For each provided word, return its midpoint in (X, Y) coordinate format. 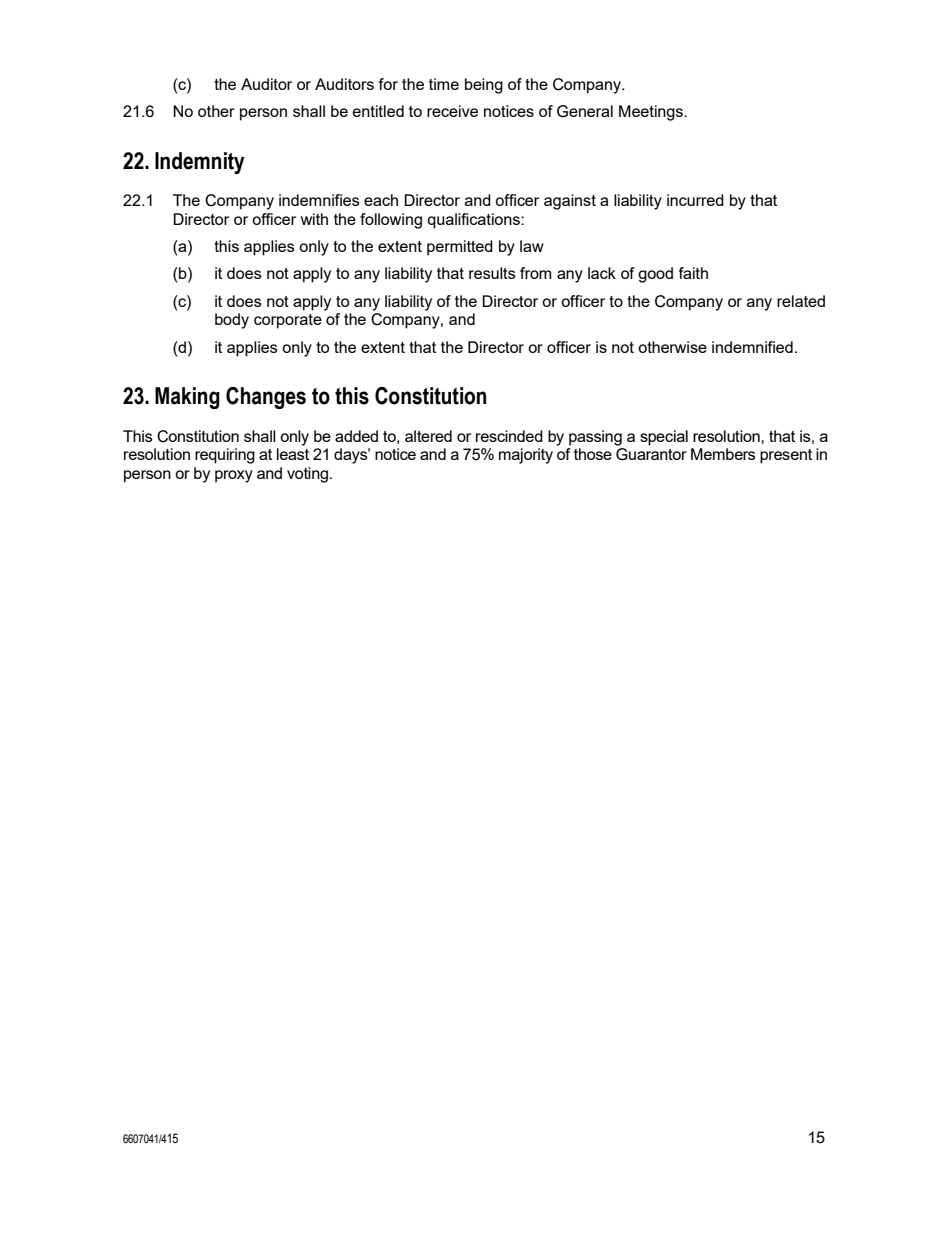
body (232, 321)
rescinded (509, 436)
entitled (378, 111)
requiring (225, 456)
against (570, 202)
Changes (266, 398)
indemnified (752, 347)
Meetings (652, 113)
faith (693, 273)
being (484, 86)
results (492, 273)
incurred (695, 200)
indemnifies (319, 200)
